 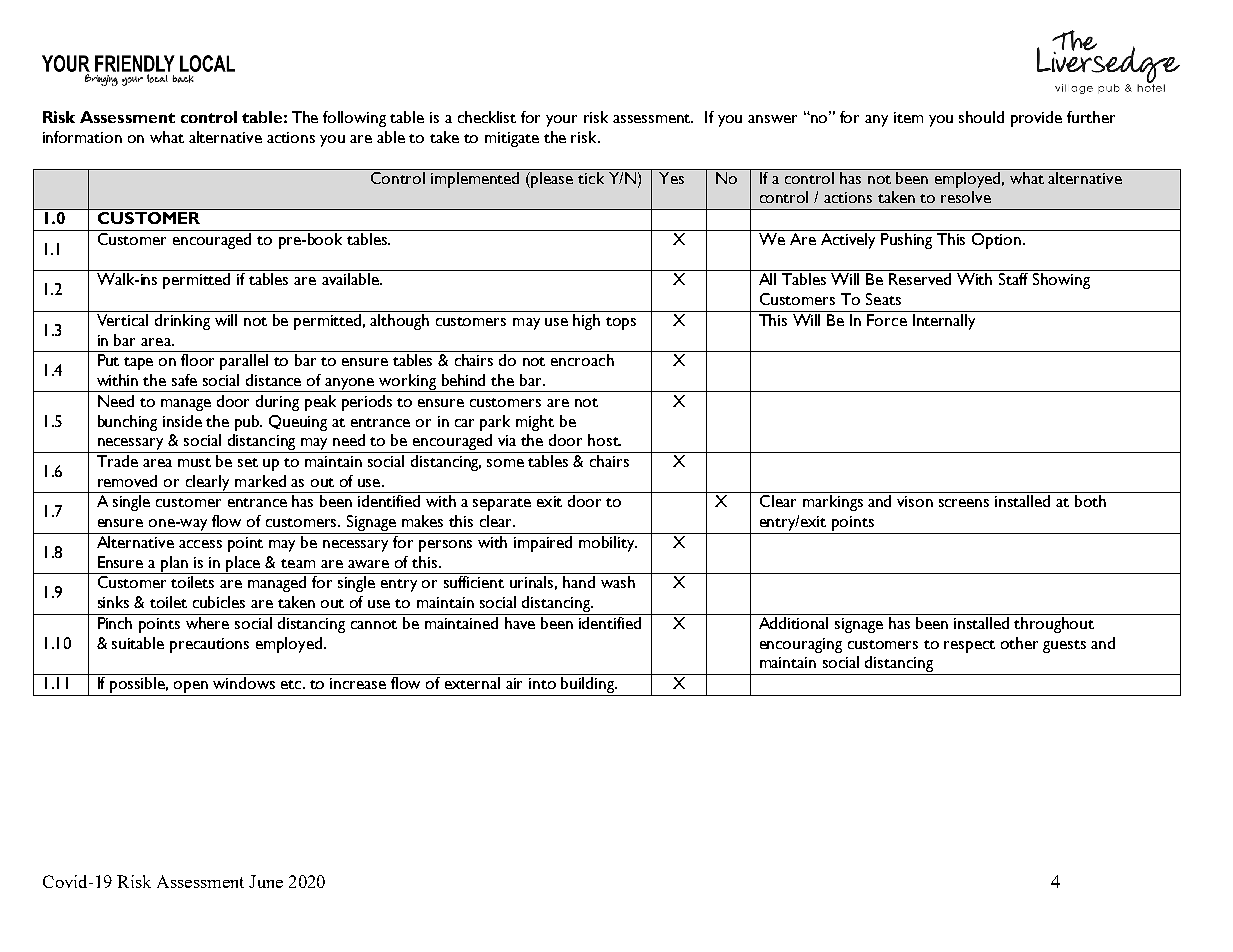 I want to click on have, so click(x=520, y=623).
